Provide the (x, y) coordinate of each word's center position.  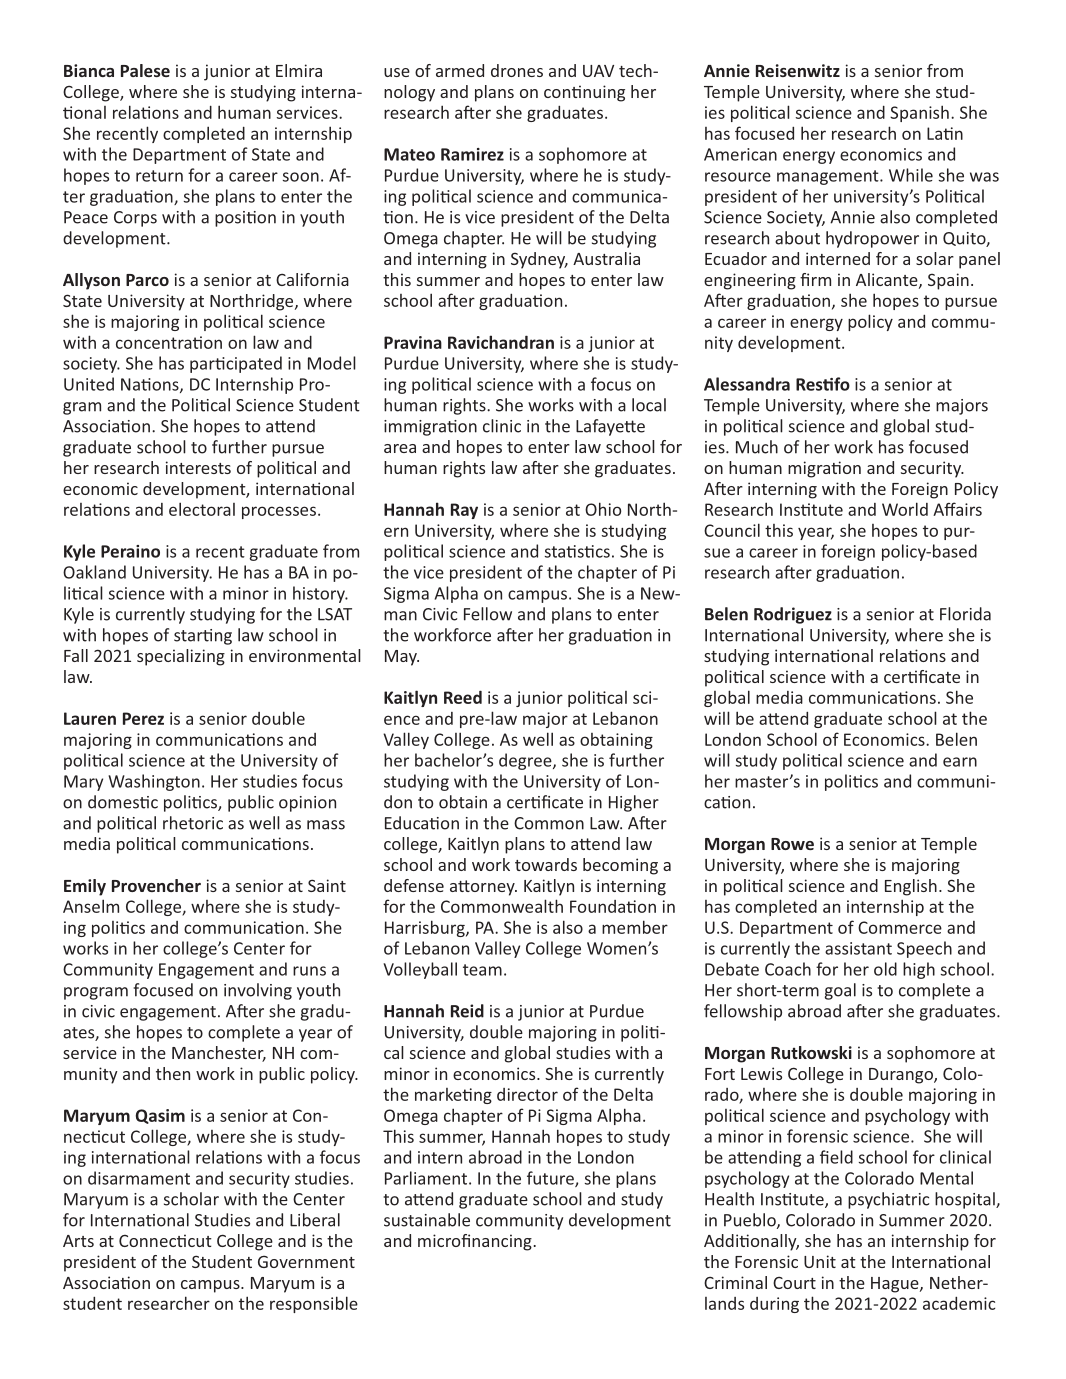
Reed (463, 697)
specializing (181, 657)
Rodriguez (793, 615)
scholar (191, 1199)
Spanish (919, 113)
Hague (896, 1285)
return (159, 176)
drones (517, 70)
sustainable (427, 1220)
